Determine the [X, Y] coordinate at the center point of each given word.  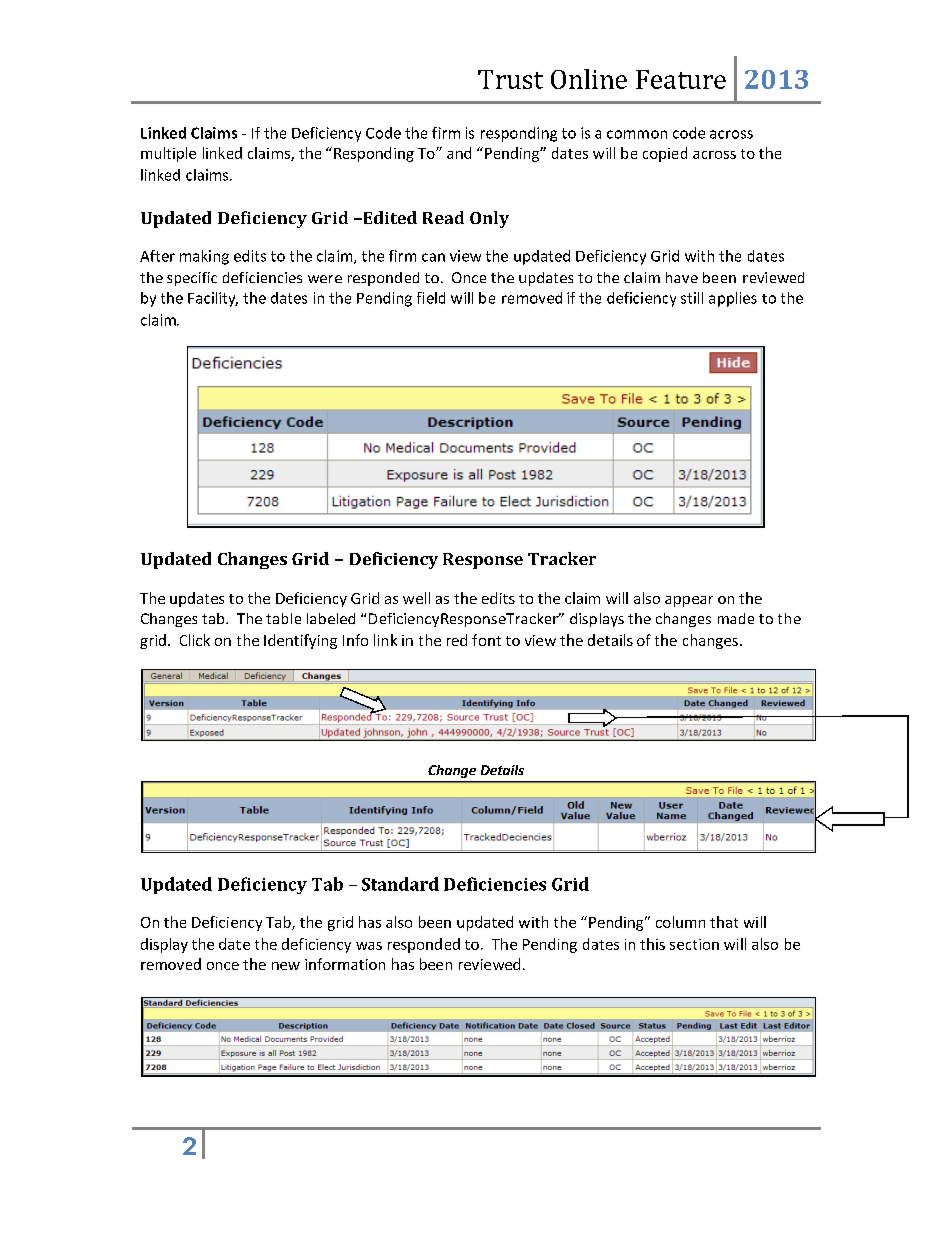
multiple [168, 154]
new [286, 966]
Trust [510, 79]
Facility [213, 299]
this [652, 944]
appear [689, 601]
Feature [681, 79]
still [692, 298]
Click [195, 640]
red [457, 640]
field [431, 298]
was [369, 946]
